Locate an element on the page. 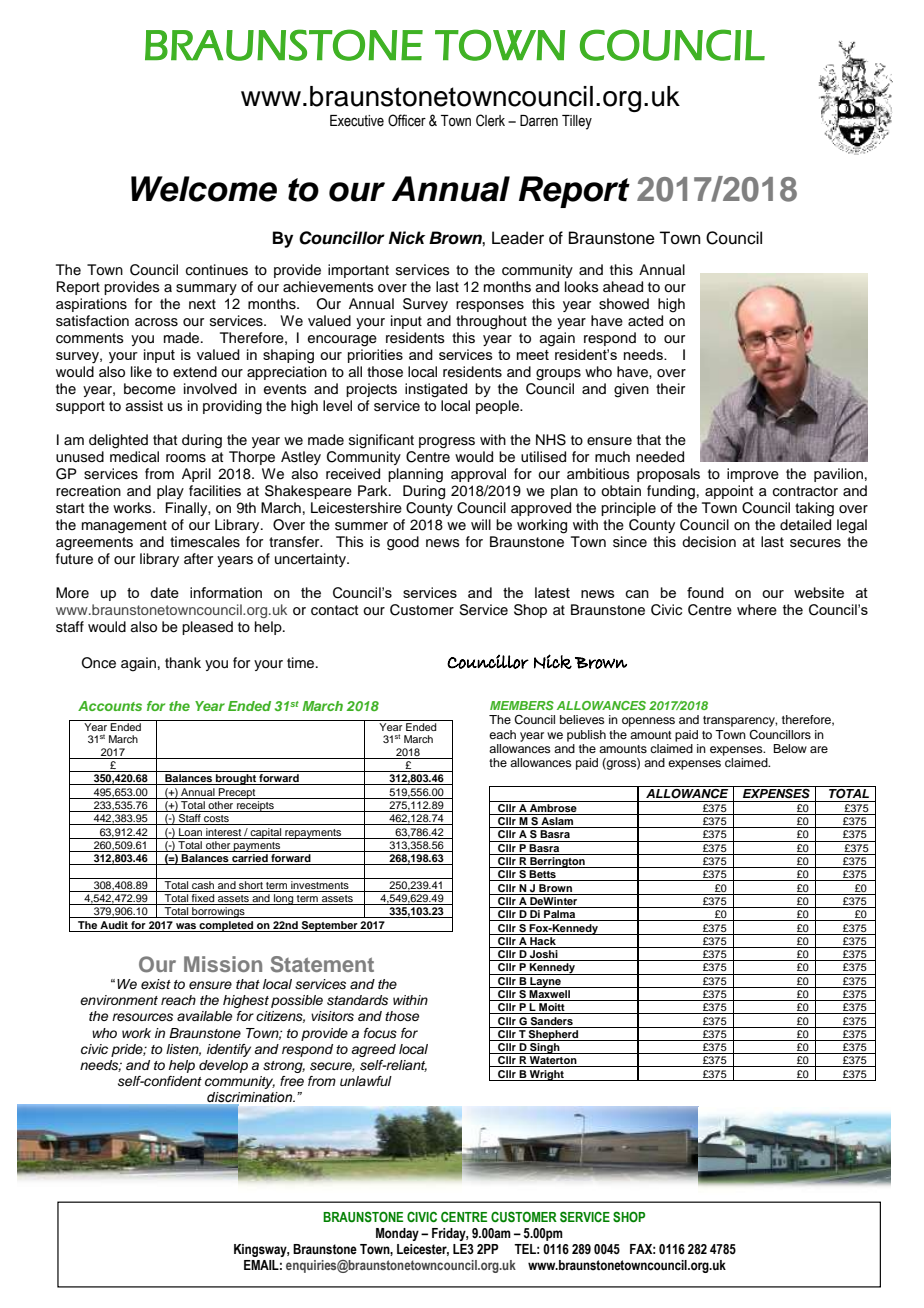 The image size is (924, 1308). Wright is located at coordinates (547, 1075).
